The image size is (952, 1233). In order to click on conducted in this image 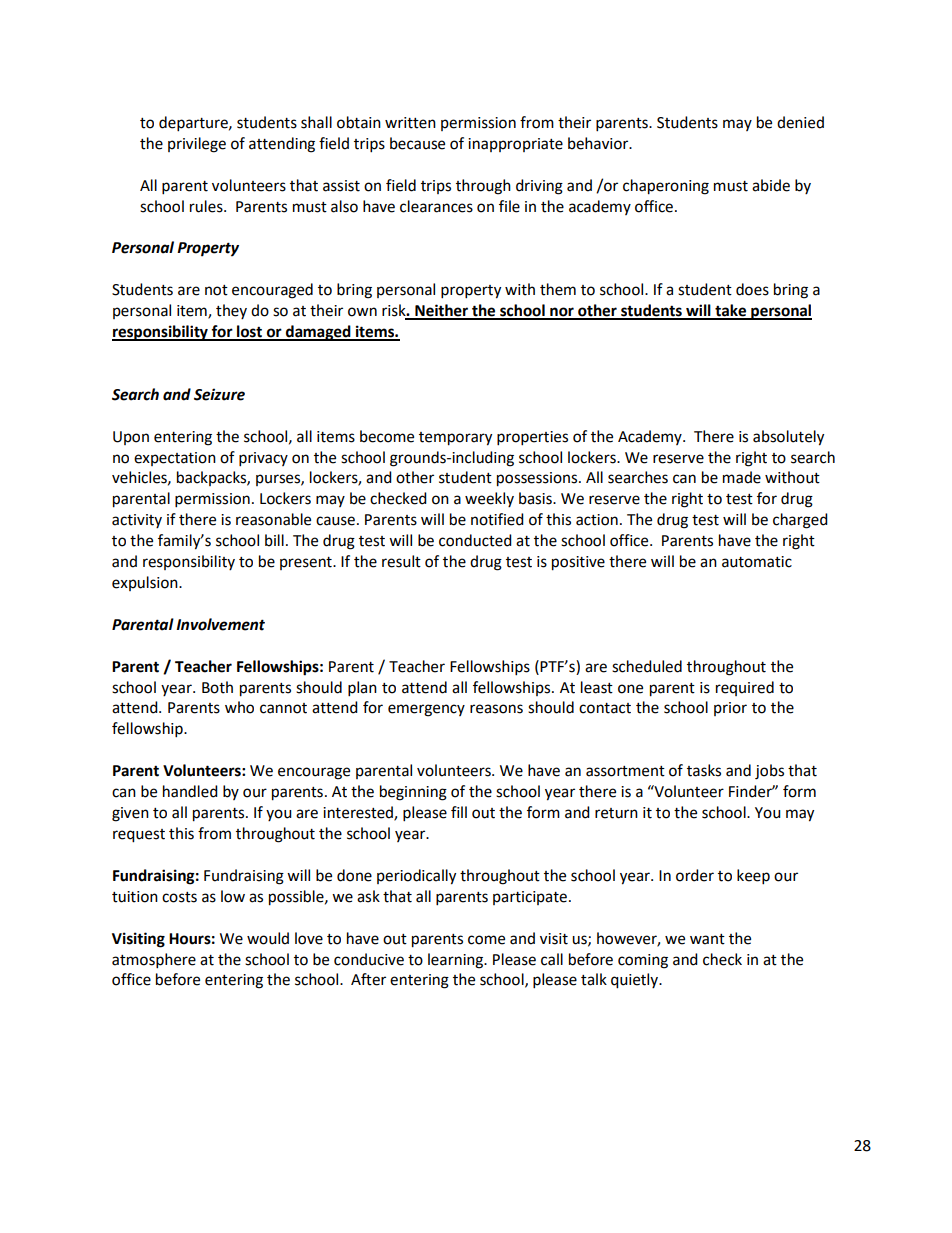, I will do `click(475, 540)`.
